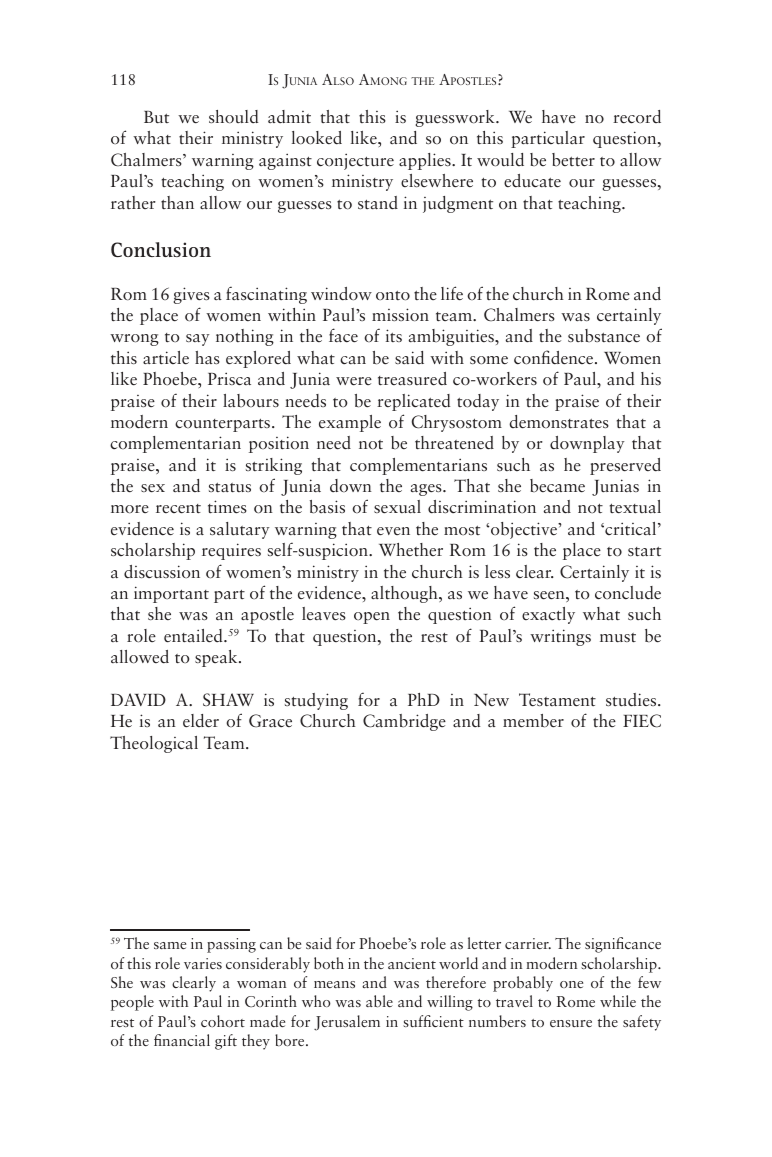  Describe the element at coordinates (573, 159) in the image. I see `better` at that location.
